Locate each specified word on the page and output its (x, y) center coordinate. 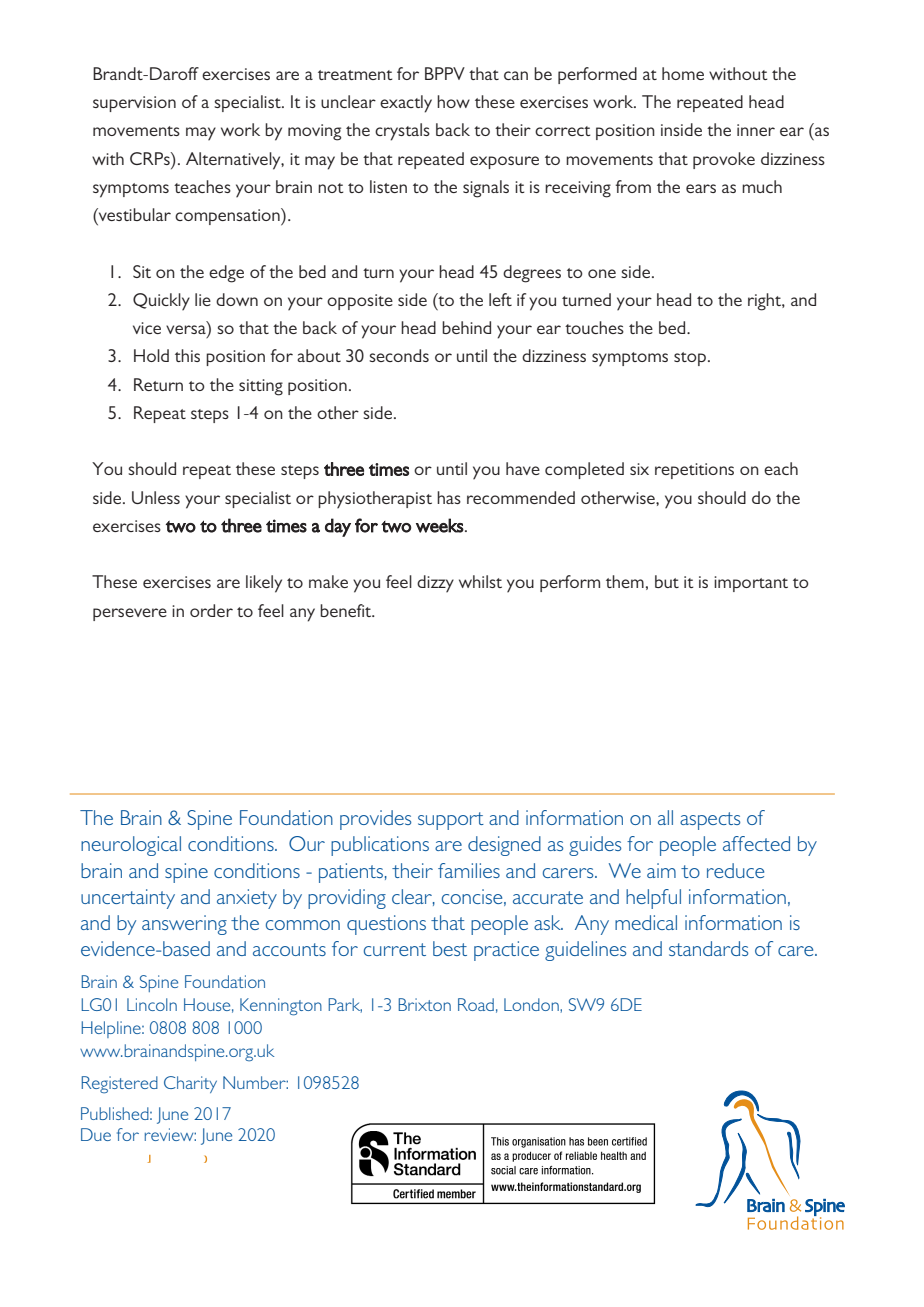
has (449, 497)
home (683, 73)
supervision (134, 104)
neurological (131, 846)
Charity (190, 1084)
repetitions (694, 471)
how (453, 101)
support (451, 821)
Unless (156, 497)
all (665, 817)
